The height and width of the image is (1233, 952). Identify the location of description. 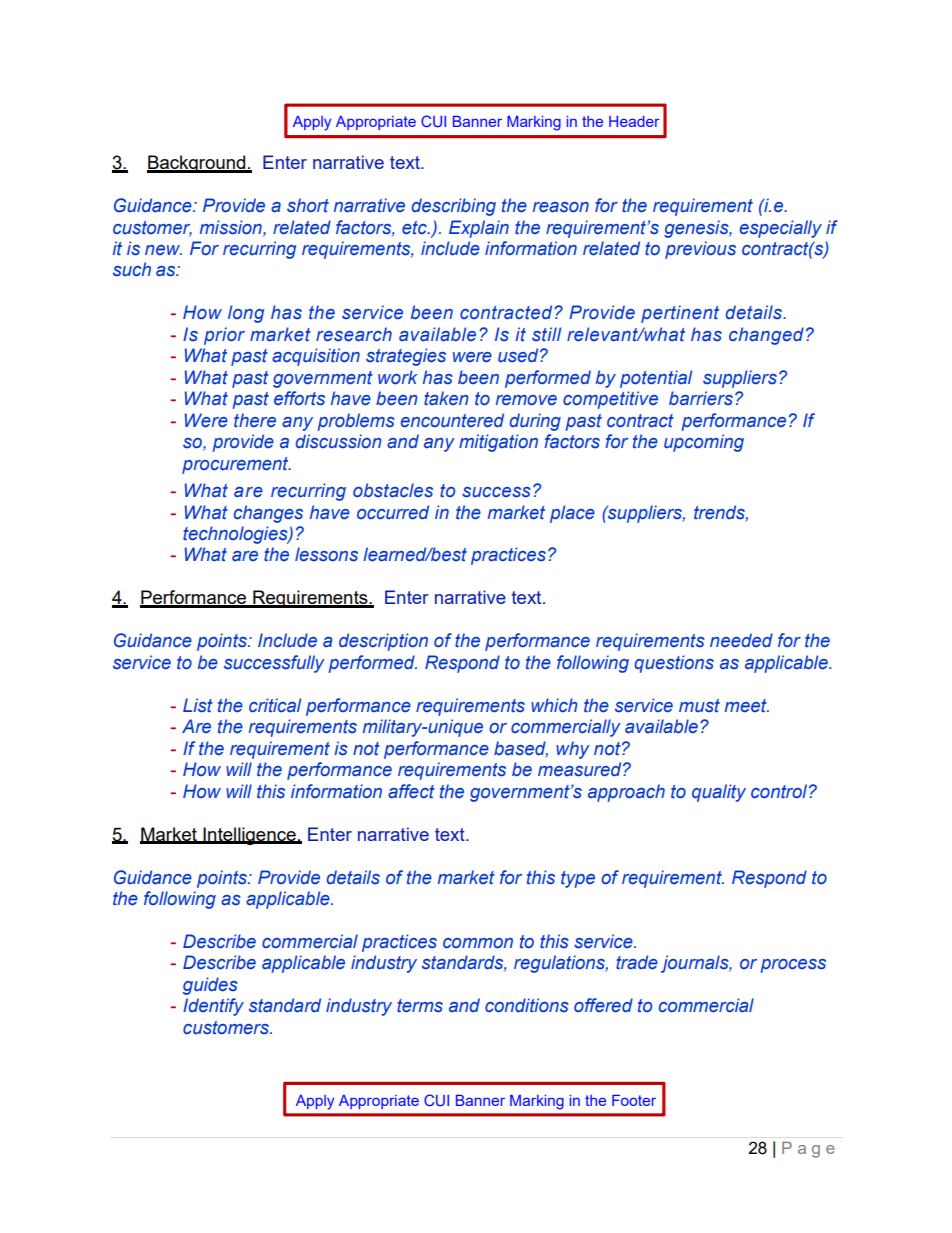
(383, 642).
